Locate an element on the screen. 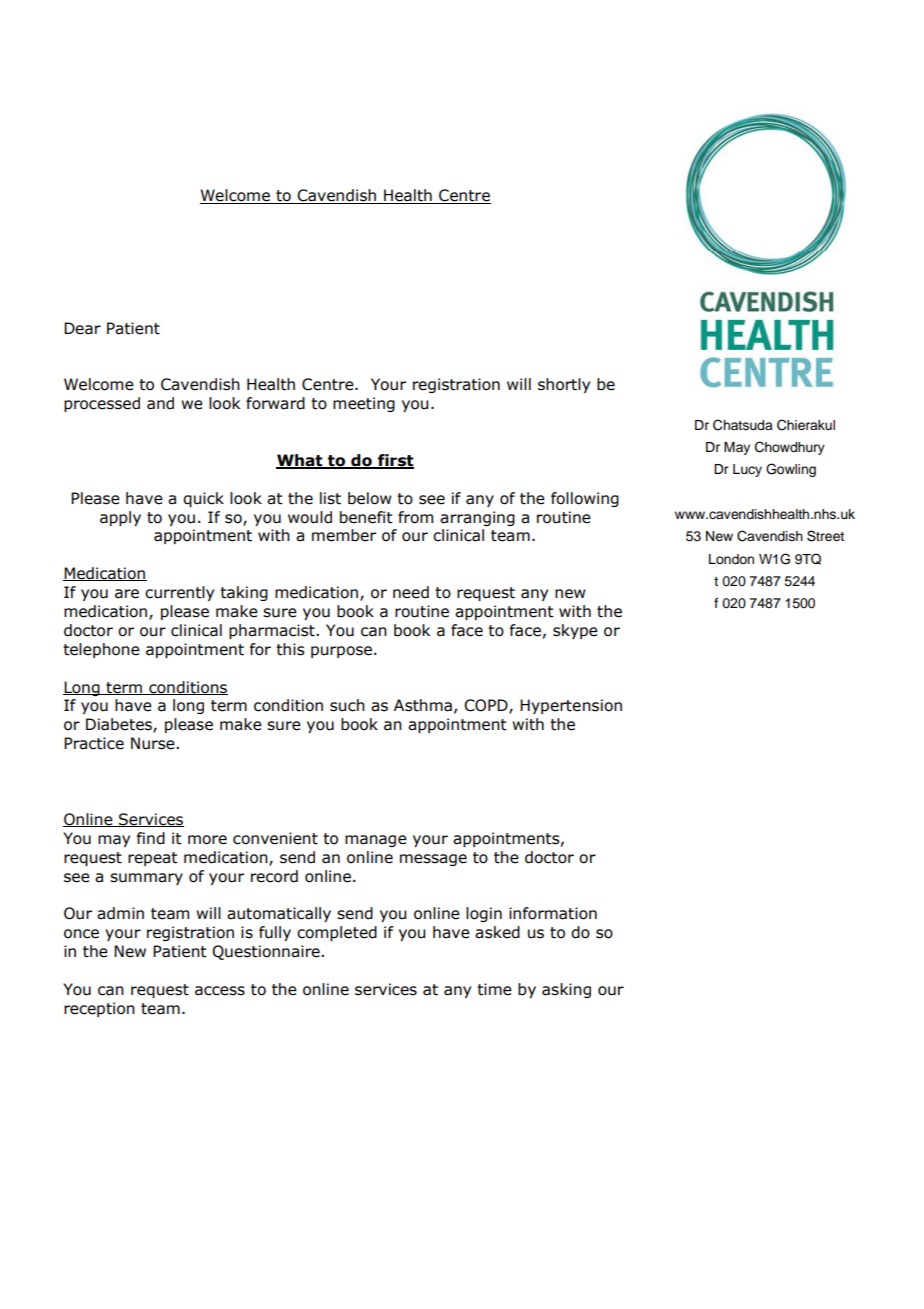  information is located at coordinates (553, 913).
